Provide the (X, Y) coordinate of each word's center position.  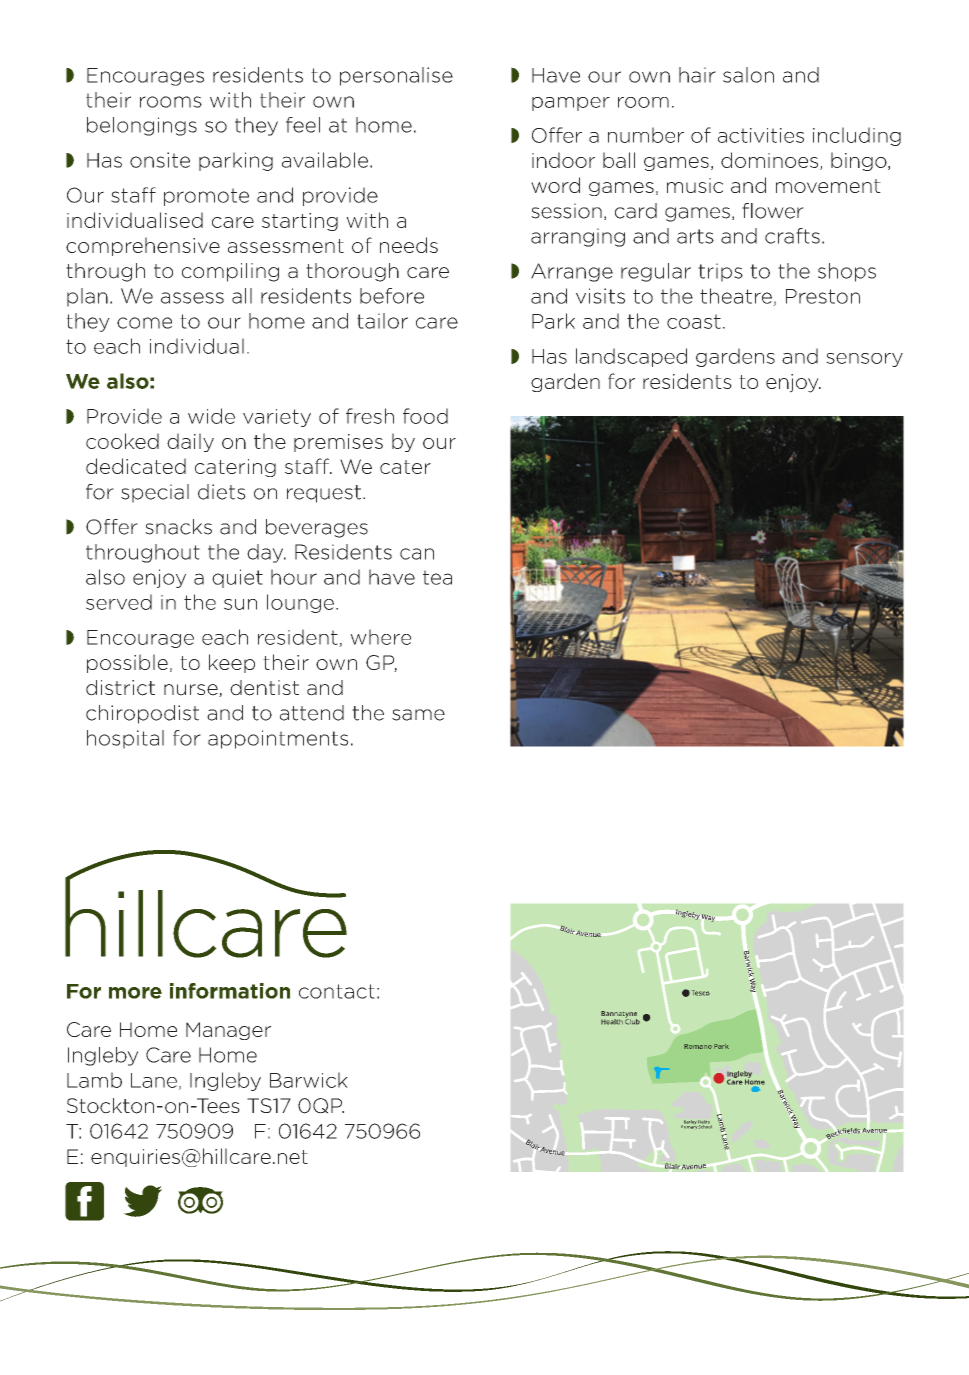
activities (761, 135)
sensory (864, 360)
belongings (142, 126)
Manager (228, 1031)
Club (632, 1021)
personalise (396, 76)
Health (612, 1022)
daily (190, 442)
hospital (125, 739)
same (418, 715)
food (425, 416)
